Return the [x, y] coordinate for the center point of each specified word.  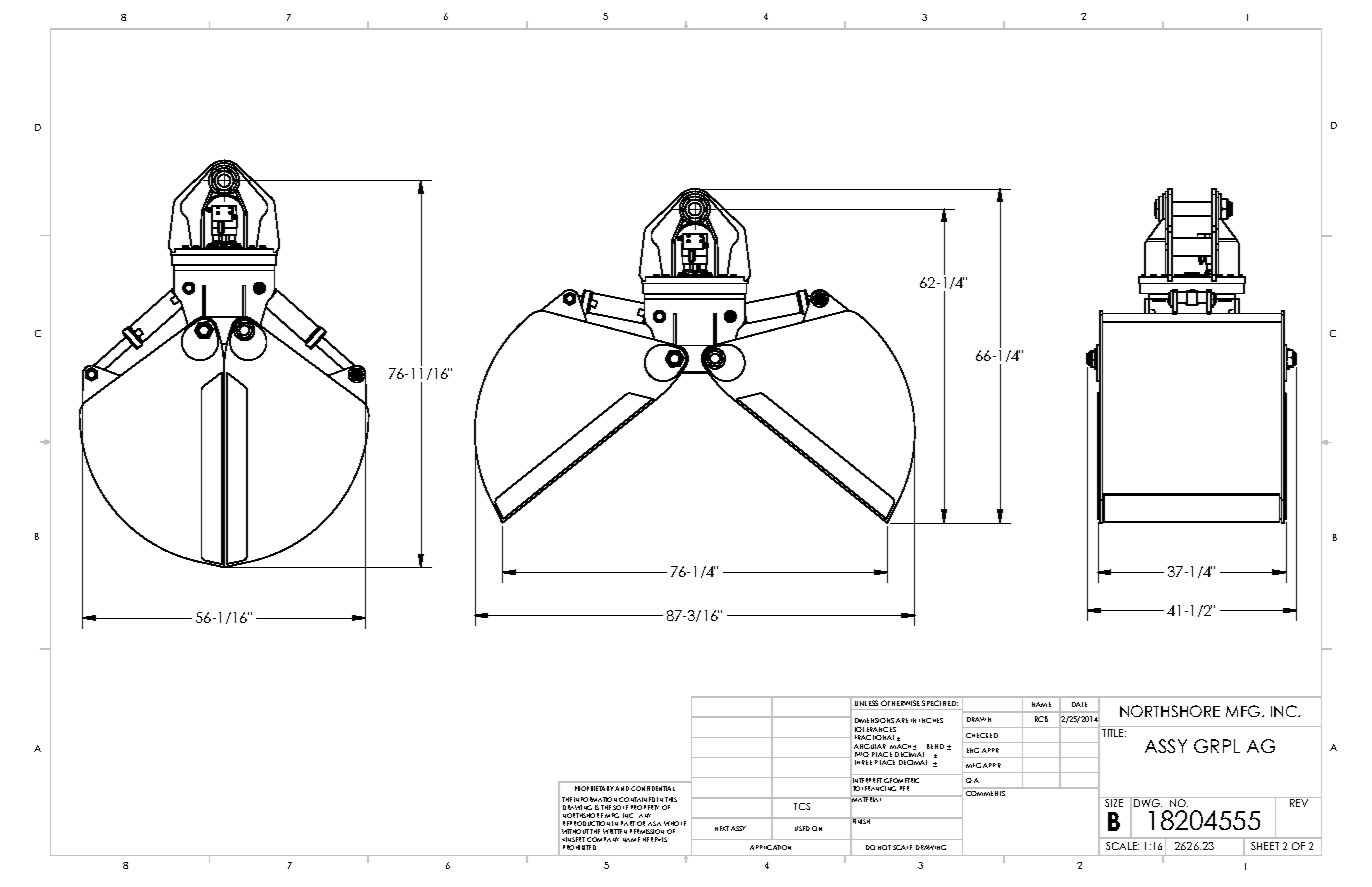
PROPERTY [645, 807]
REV [1299, 803]
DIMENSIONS [874, 720]
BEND [935, 746]
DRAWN [979, 719]
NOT [884, 847]
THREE [863, 762]
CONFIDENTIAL [653, 788]
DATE [1079, 704]
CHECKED [982, 735]
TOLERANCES [875, 729]
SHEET [1265, 846]
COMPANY [603, 839]
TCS [802, 806]
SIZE [1114, 802]
